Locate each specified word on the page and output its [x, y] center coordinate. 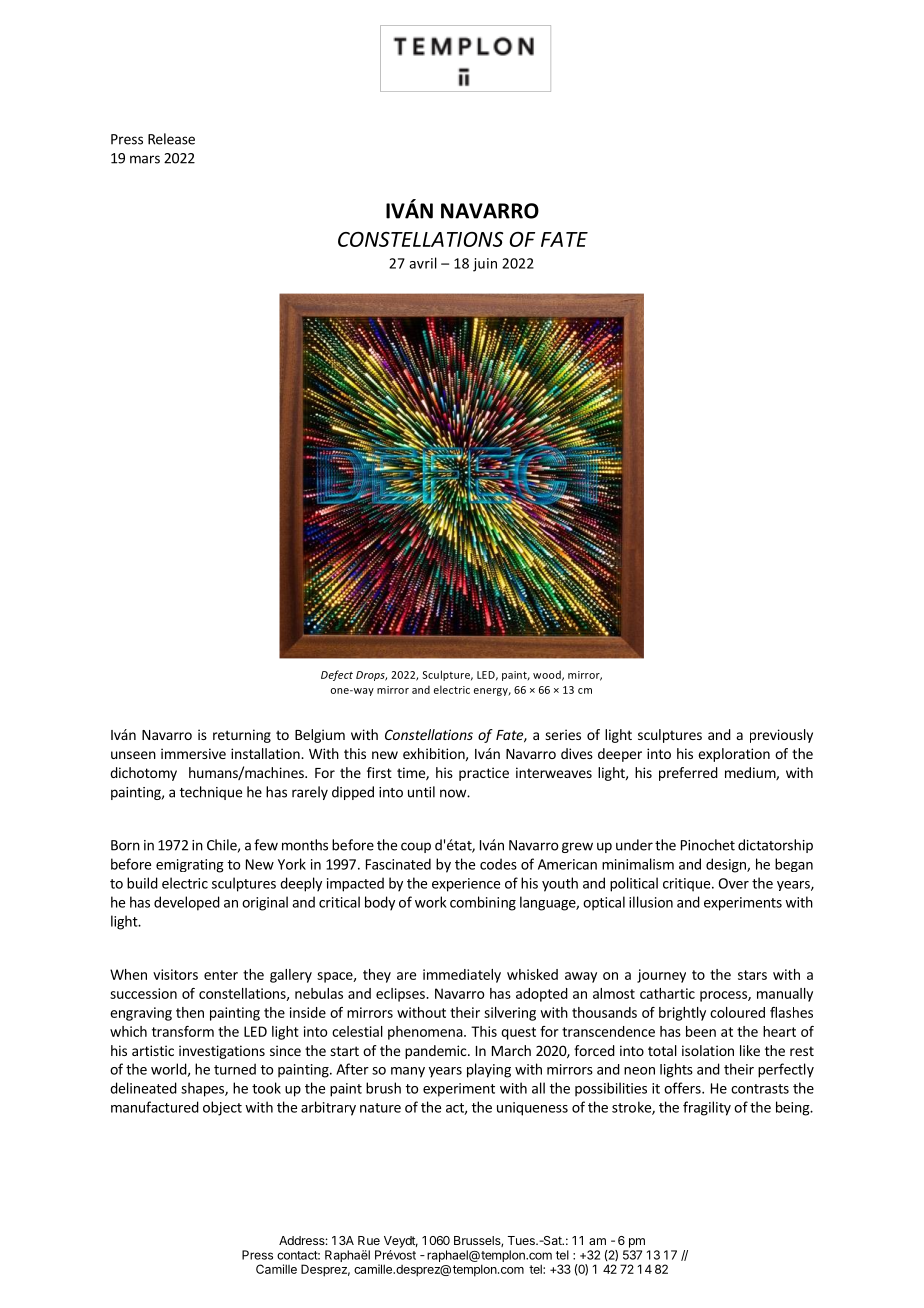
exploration [734, 755]
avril [423, 263]
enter [221, 975]
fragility [707, 1108]
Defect [337, 675]
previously [781, 736]
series [563, 734]
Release [171, 139]
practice [484, 774]
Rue [369, 1240]
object [222, 1108]
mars [145, 159]
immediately [462, 976]
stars [752, 975]
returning [242, 736]
